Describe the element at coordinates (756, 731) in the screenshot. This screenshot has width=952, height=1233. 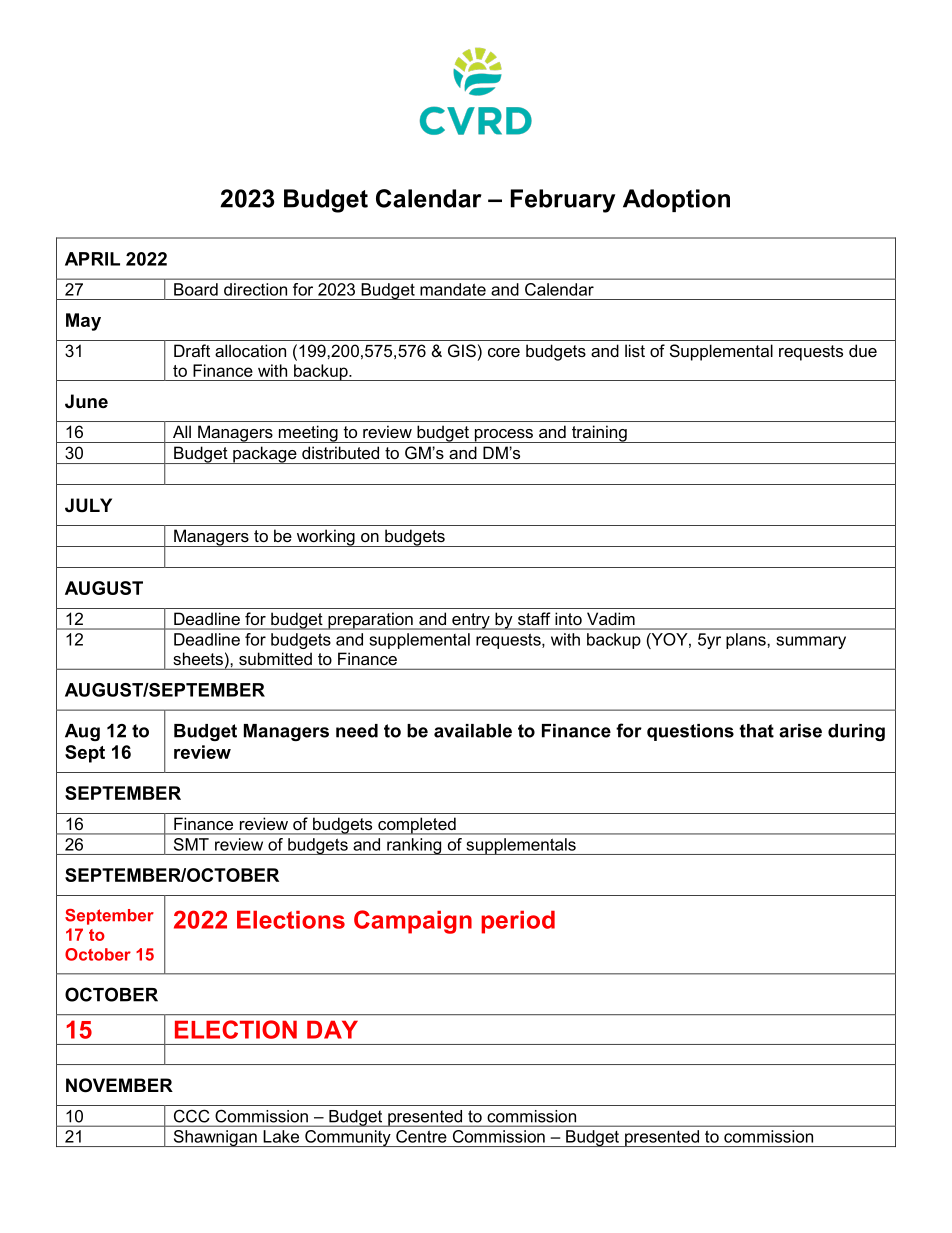
I see `that` at that location.
